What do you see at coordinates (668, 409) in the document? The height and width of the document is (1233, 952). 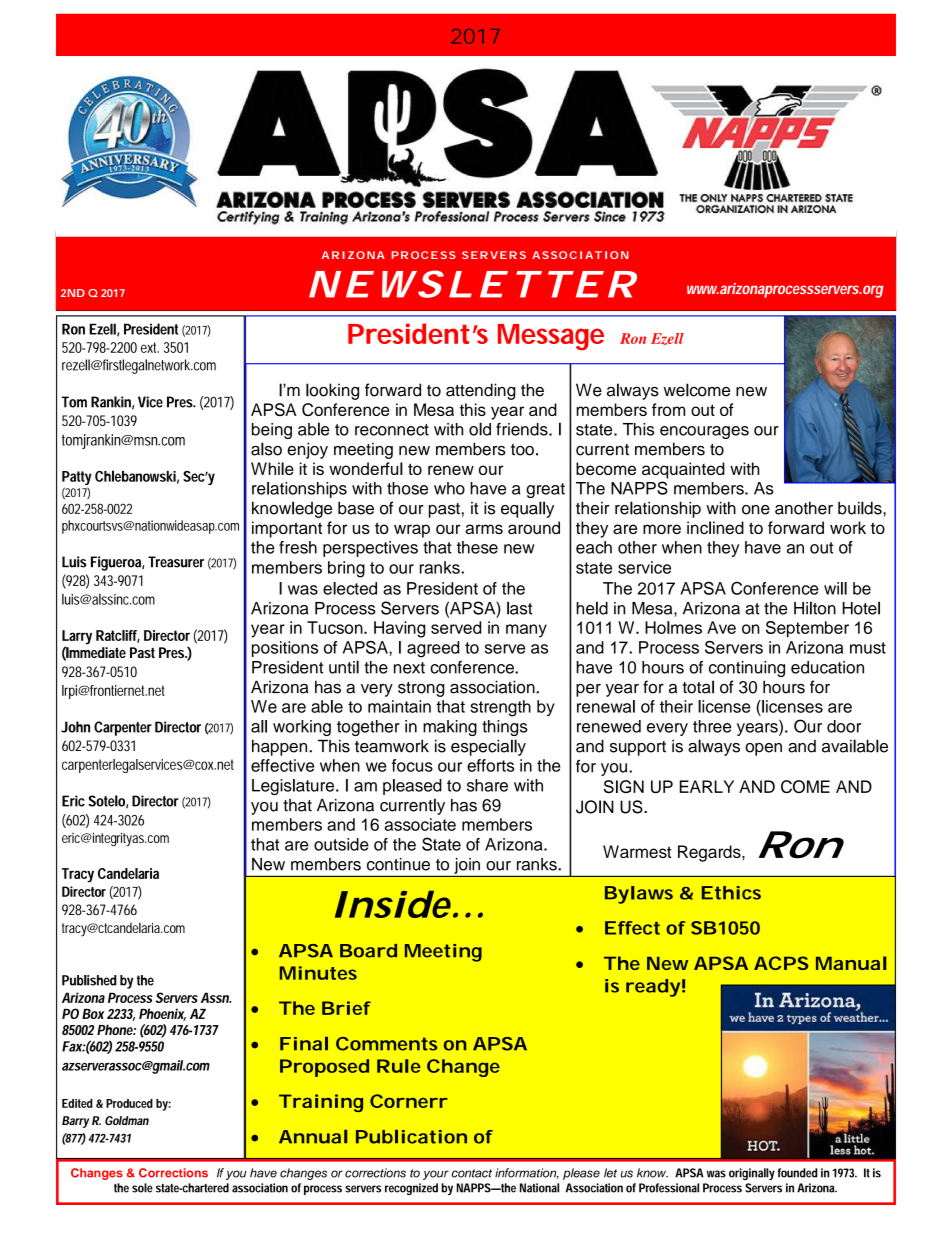 I see `from` at bounding box center [668, 409].
